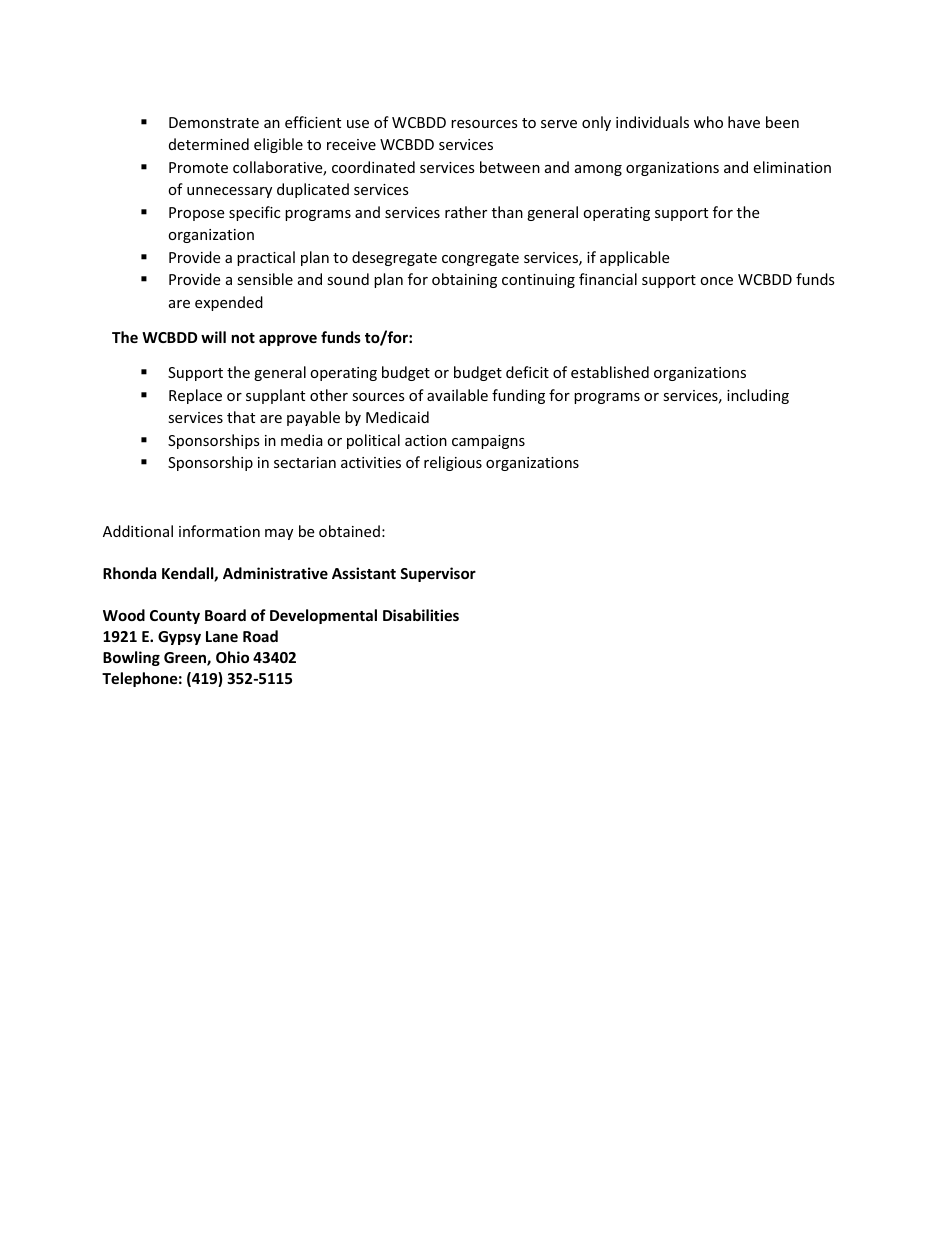 The image size is (952, 1233). What do you see at coordinates (438, 574) in the screenshot?
I see `Supervisor` at bounding box center [438, 574].
